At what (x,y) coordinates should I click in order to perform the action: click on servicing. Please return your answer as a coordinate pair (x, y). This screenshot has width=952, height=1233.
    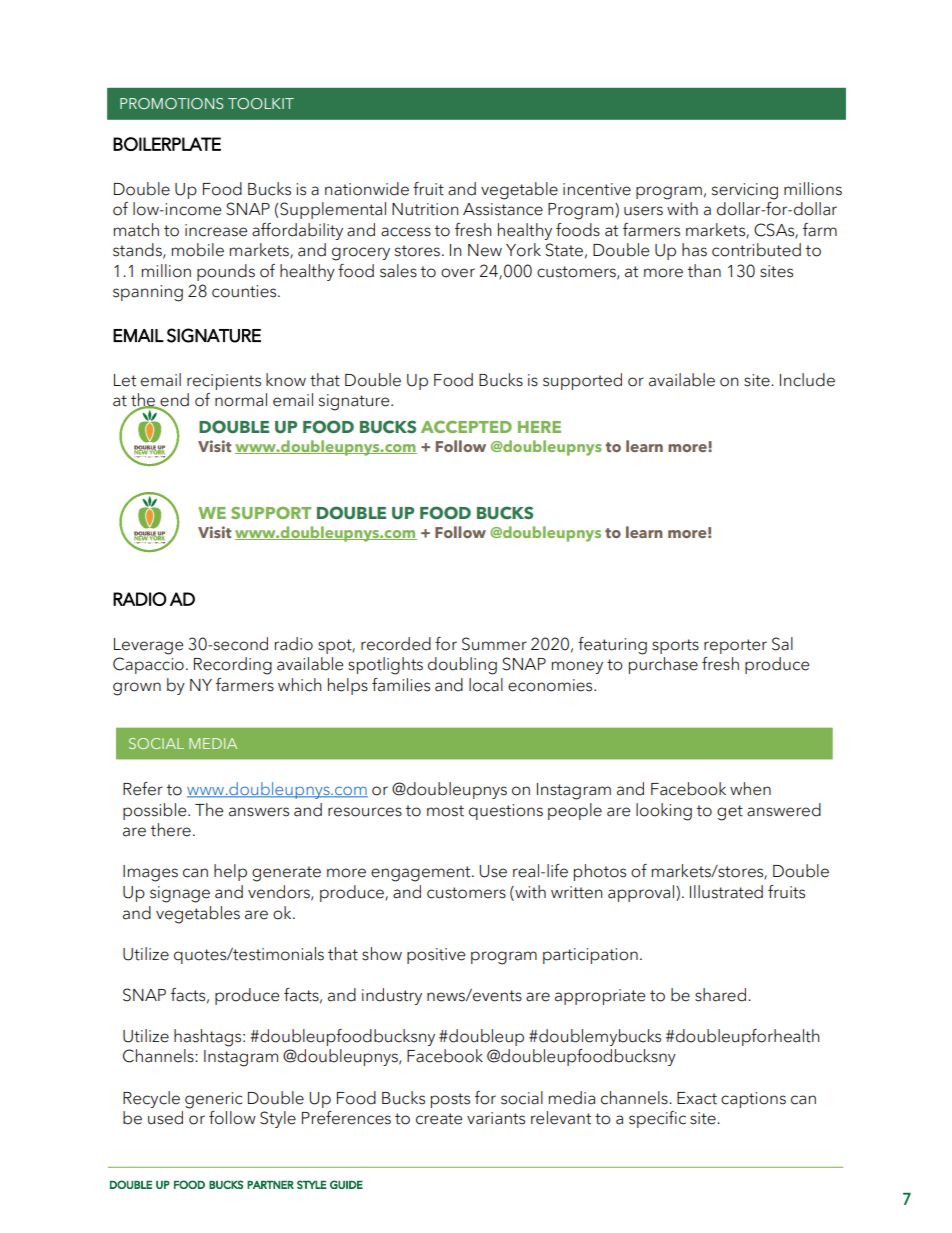
    Looking at the image, I should click on (745, 191).
